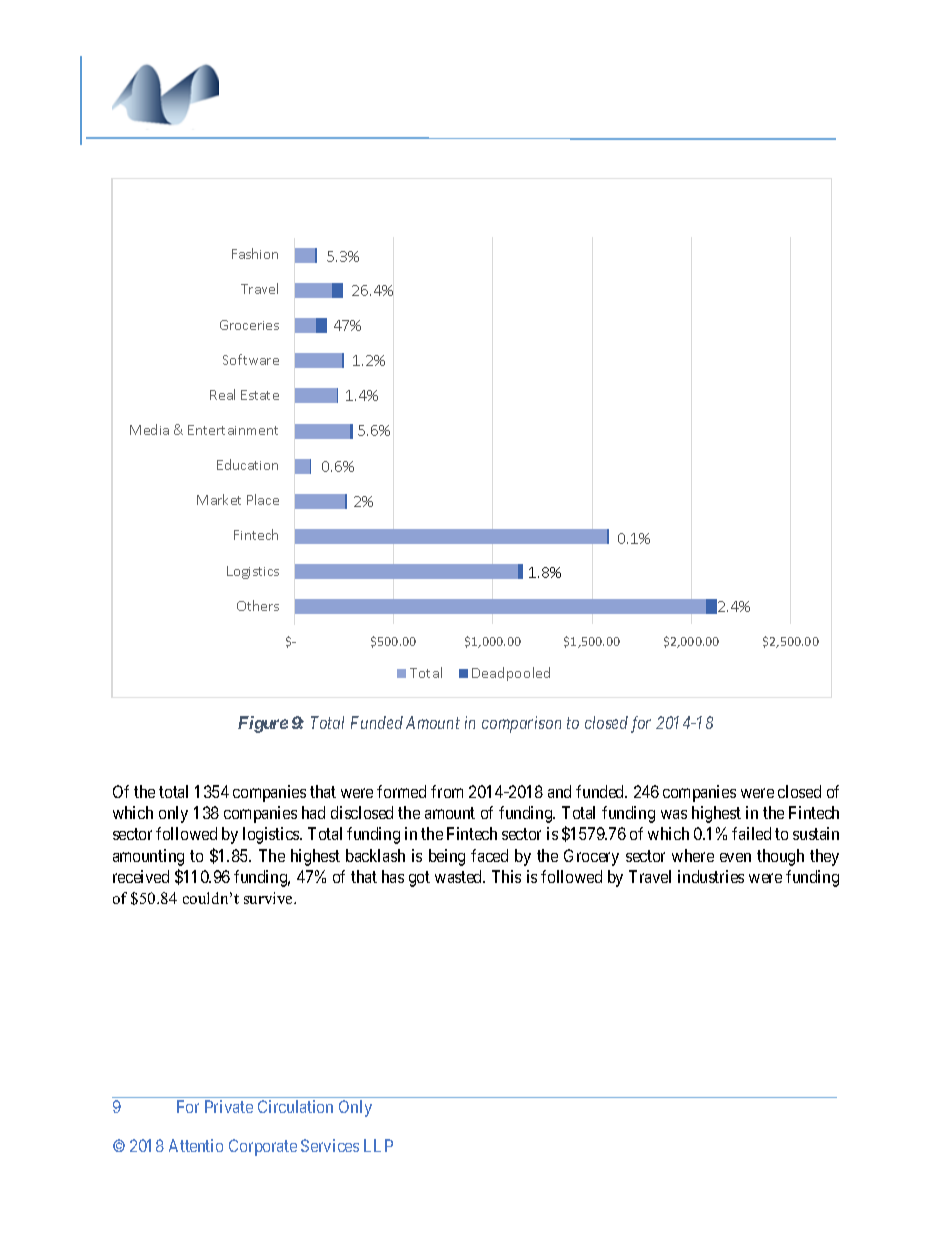 The image size is (952, 1233). What do you see at coordinates (378, 1145) in the document?
I see `LLP` at bounding box center [378, 1145].
